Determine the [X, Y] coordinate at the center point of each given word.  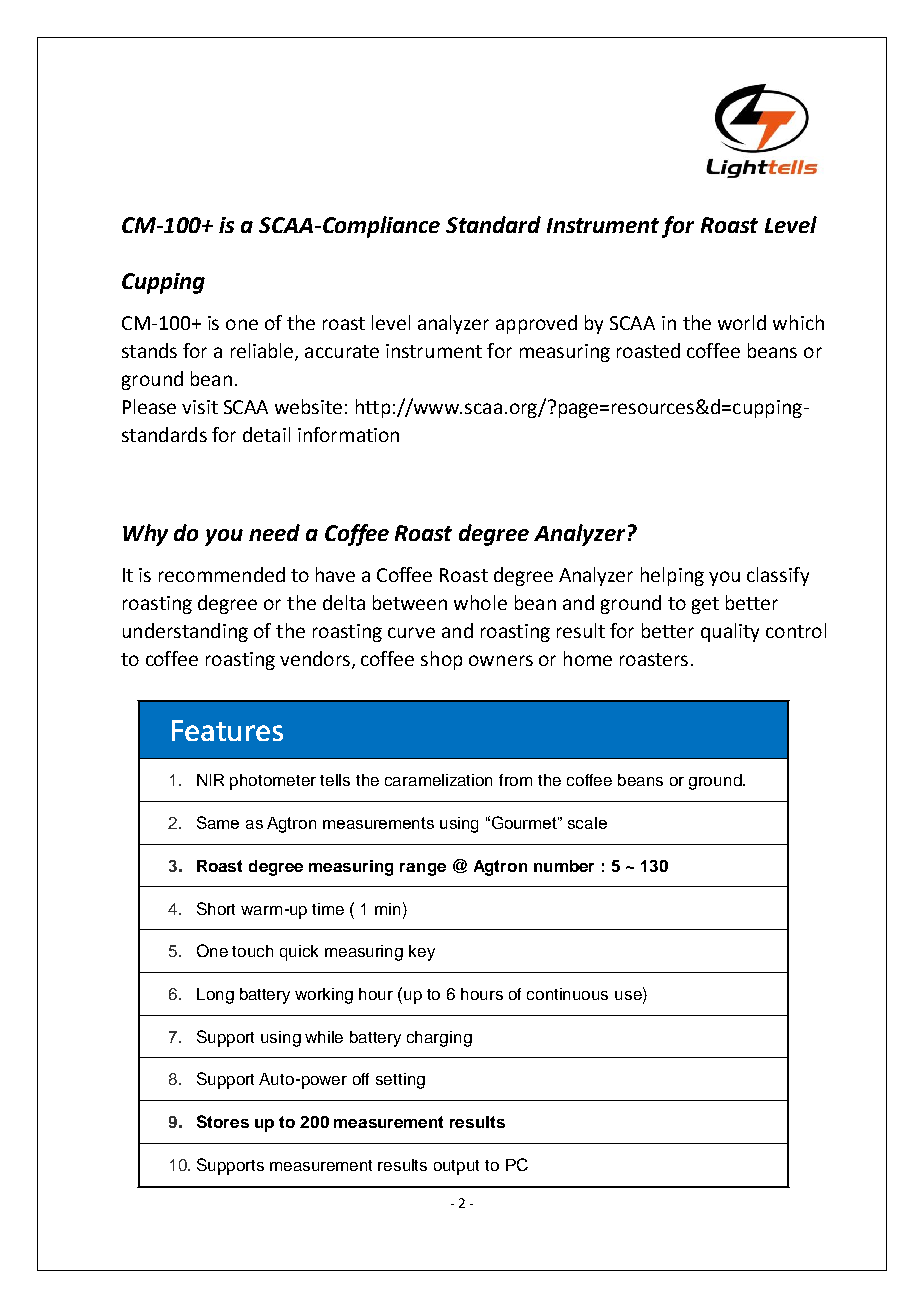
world [742, 322]
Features [227, 730]
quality [730, 632]
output [456, 1167]
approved [536, 324]
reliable [263, 352]
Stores [223, 1121]
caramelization [438, 780]
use [629, 995]
